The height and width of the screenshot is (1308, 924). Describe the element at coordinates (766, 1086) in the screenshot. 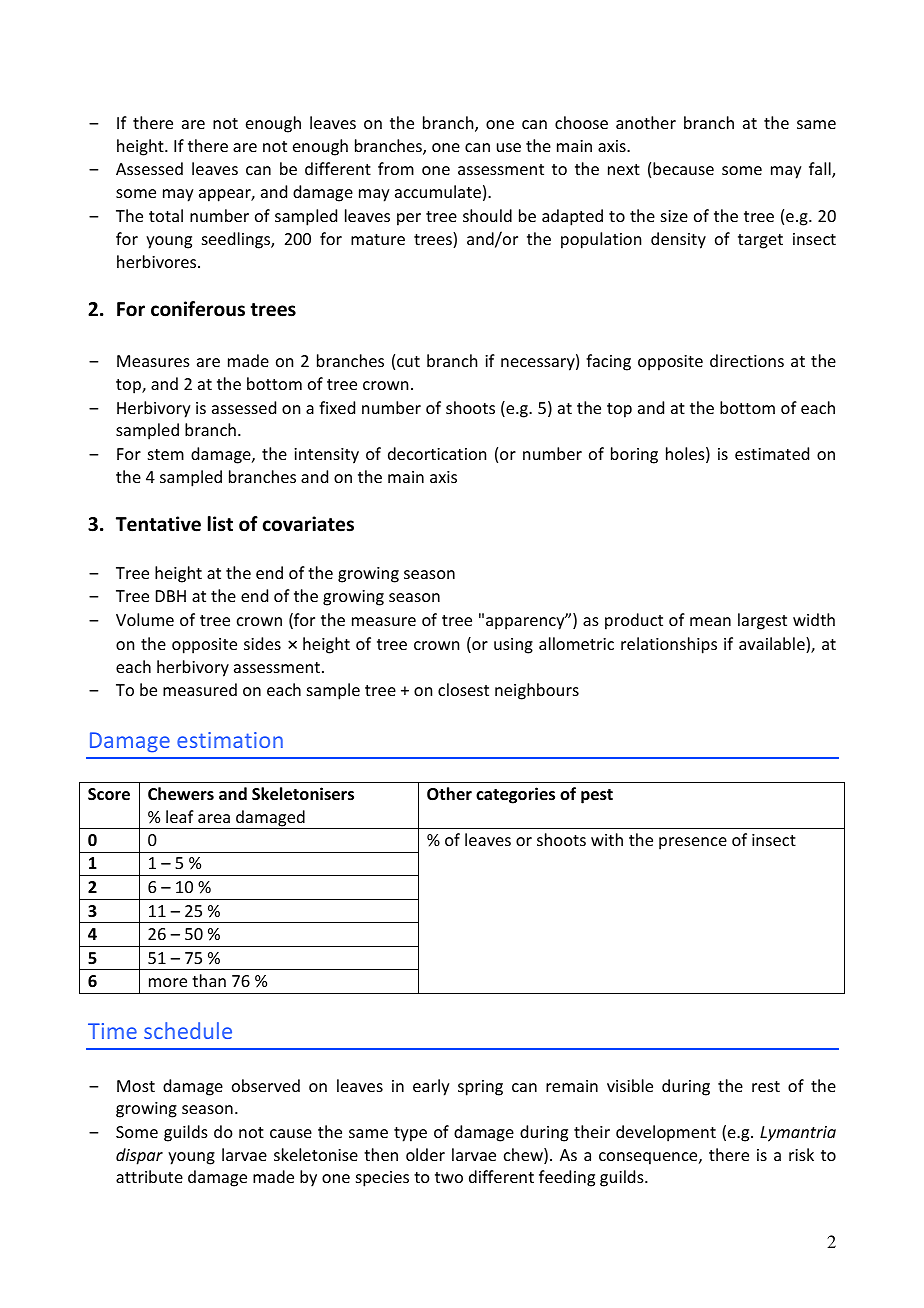

I see `rest` at that location.
